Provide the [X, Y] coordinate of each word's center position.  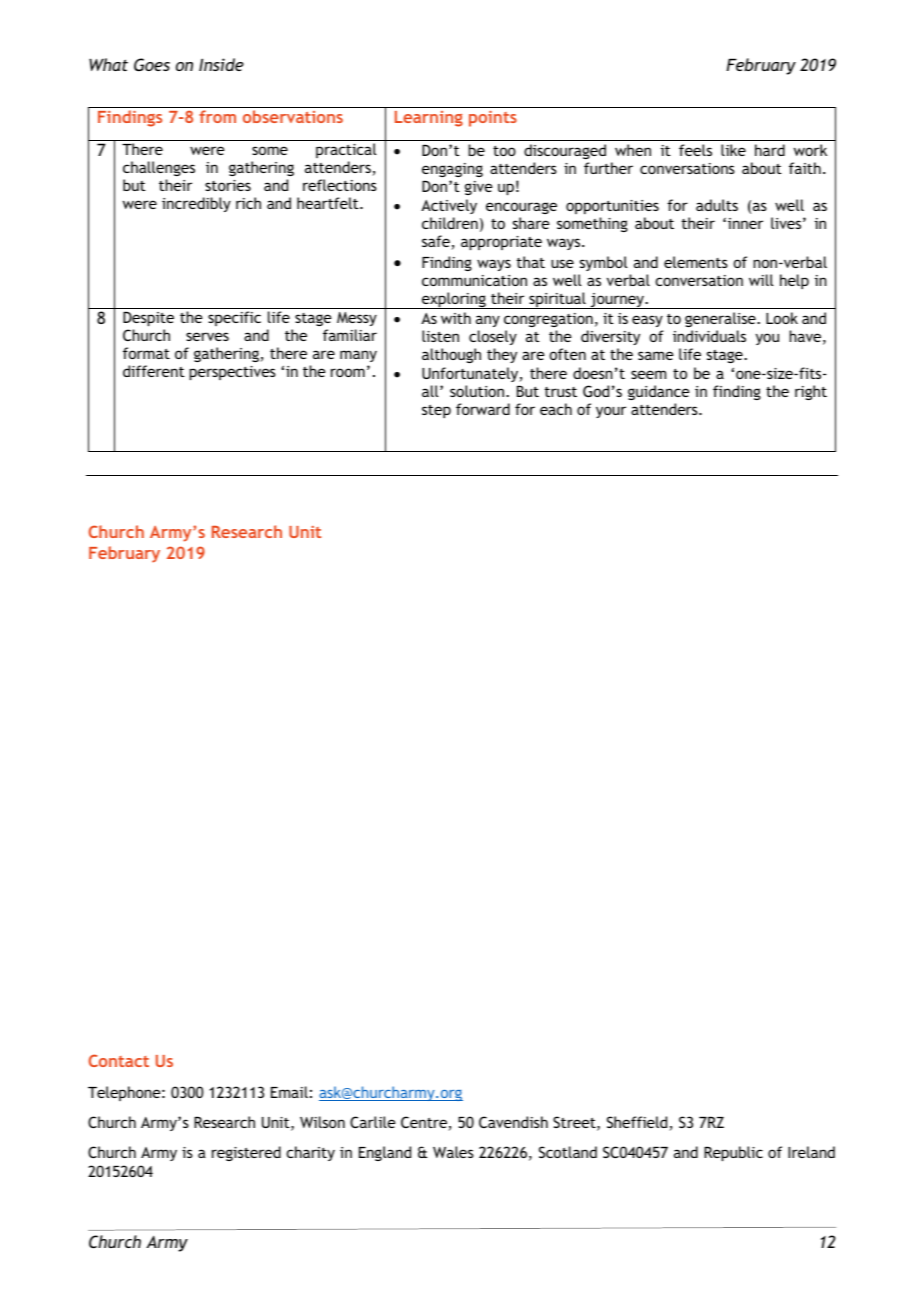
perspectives [232, 373]
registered [246, 1153]
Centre [425, 1123]
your [611, 412]
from [217, 116]
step [436, 411]
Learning [429, 119]
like [733, 150]
